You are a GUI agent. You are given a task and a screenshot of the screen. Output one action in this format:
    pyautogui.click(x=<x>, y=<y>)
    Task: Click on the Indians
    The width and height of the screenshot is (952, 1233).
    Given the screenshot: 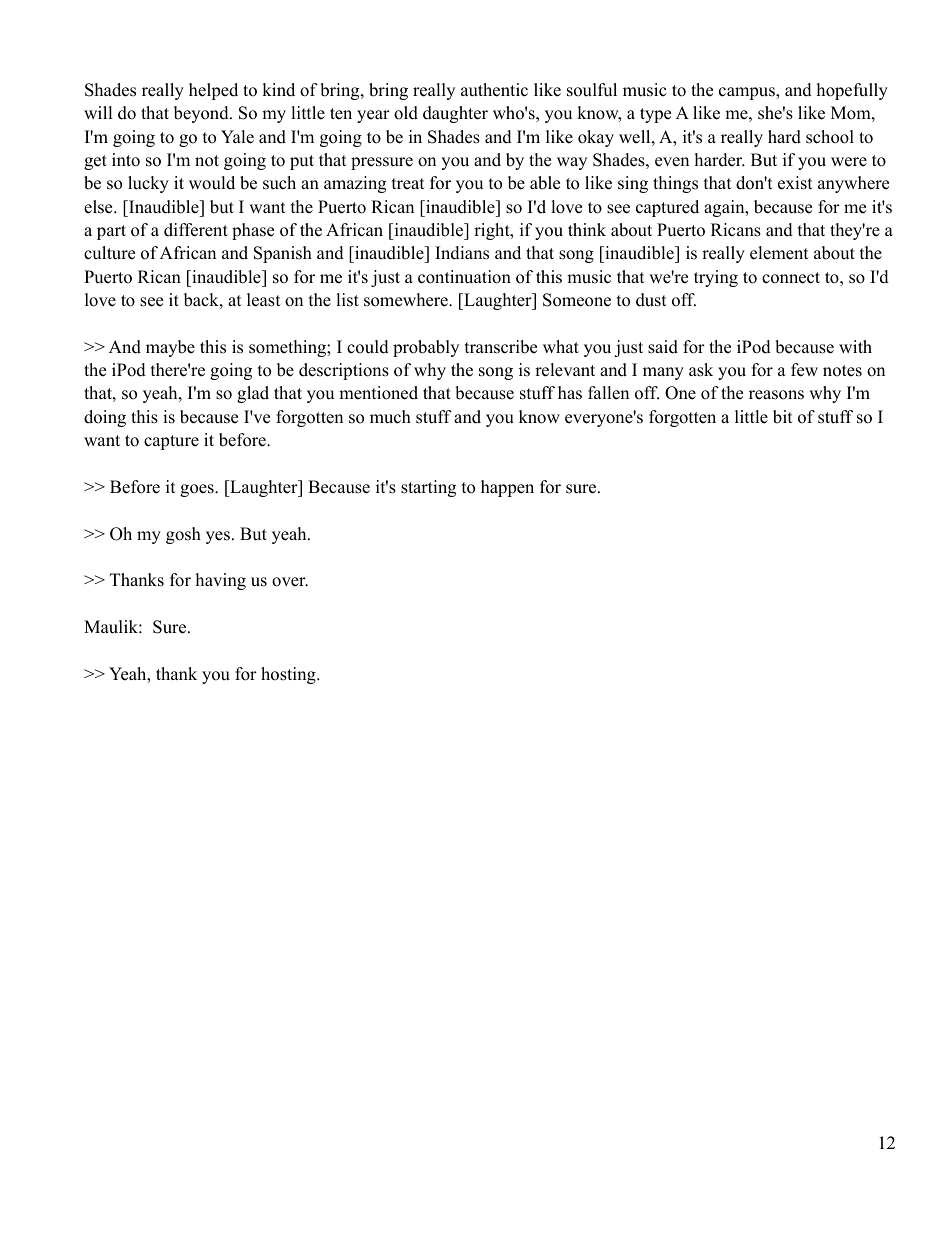 What is the action you would take?
    pyautogui.click(x=462, y=253)
